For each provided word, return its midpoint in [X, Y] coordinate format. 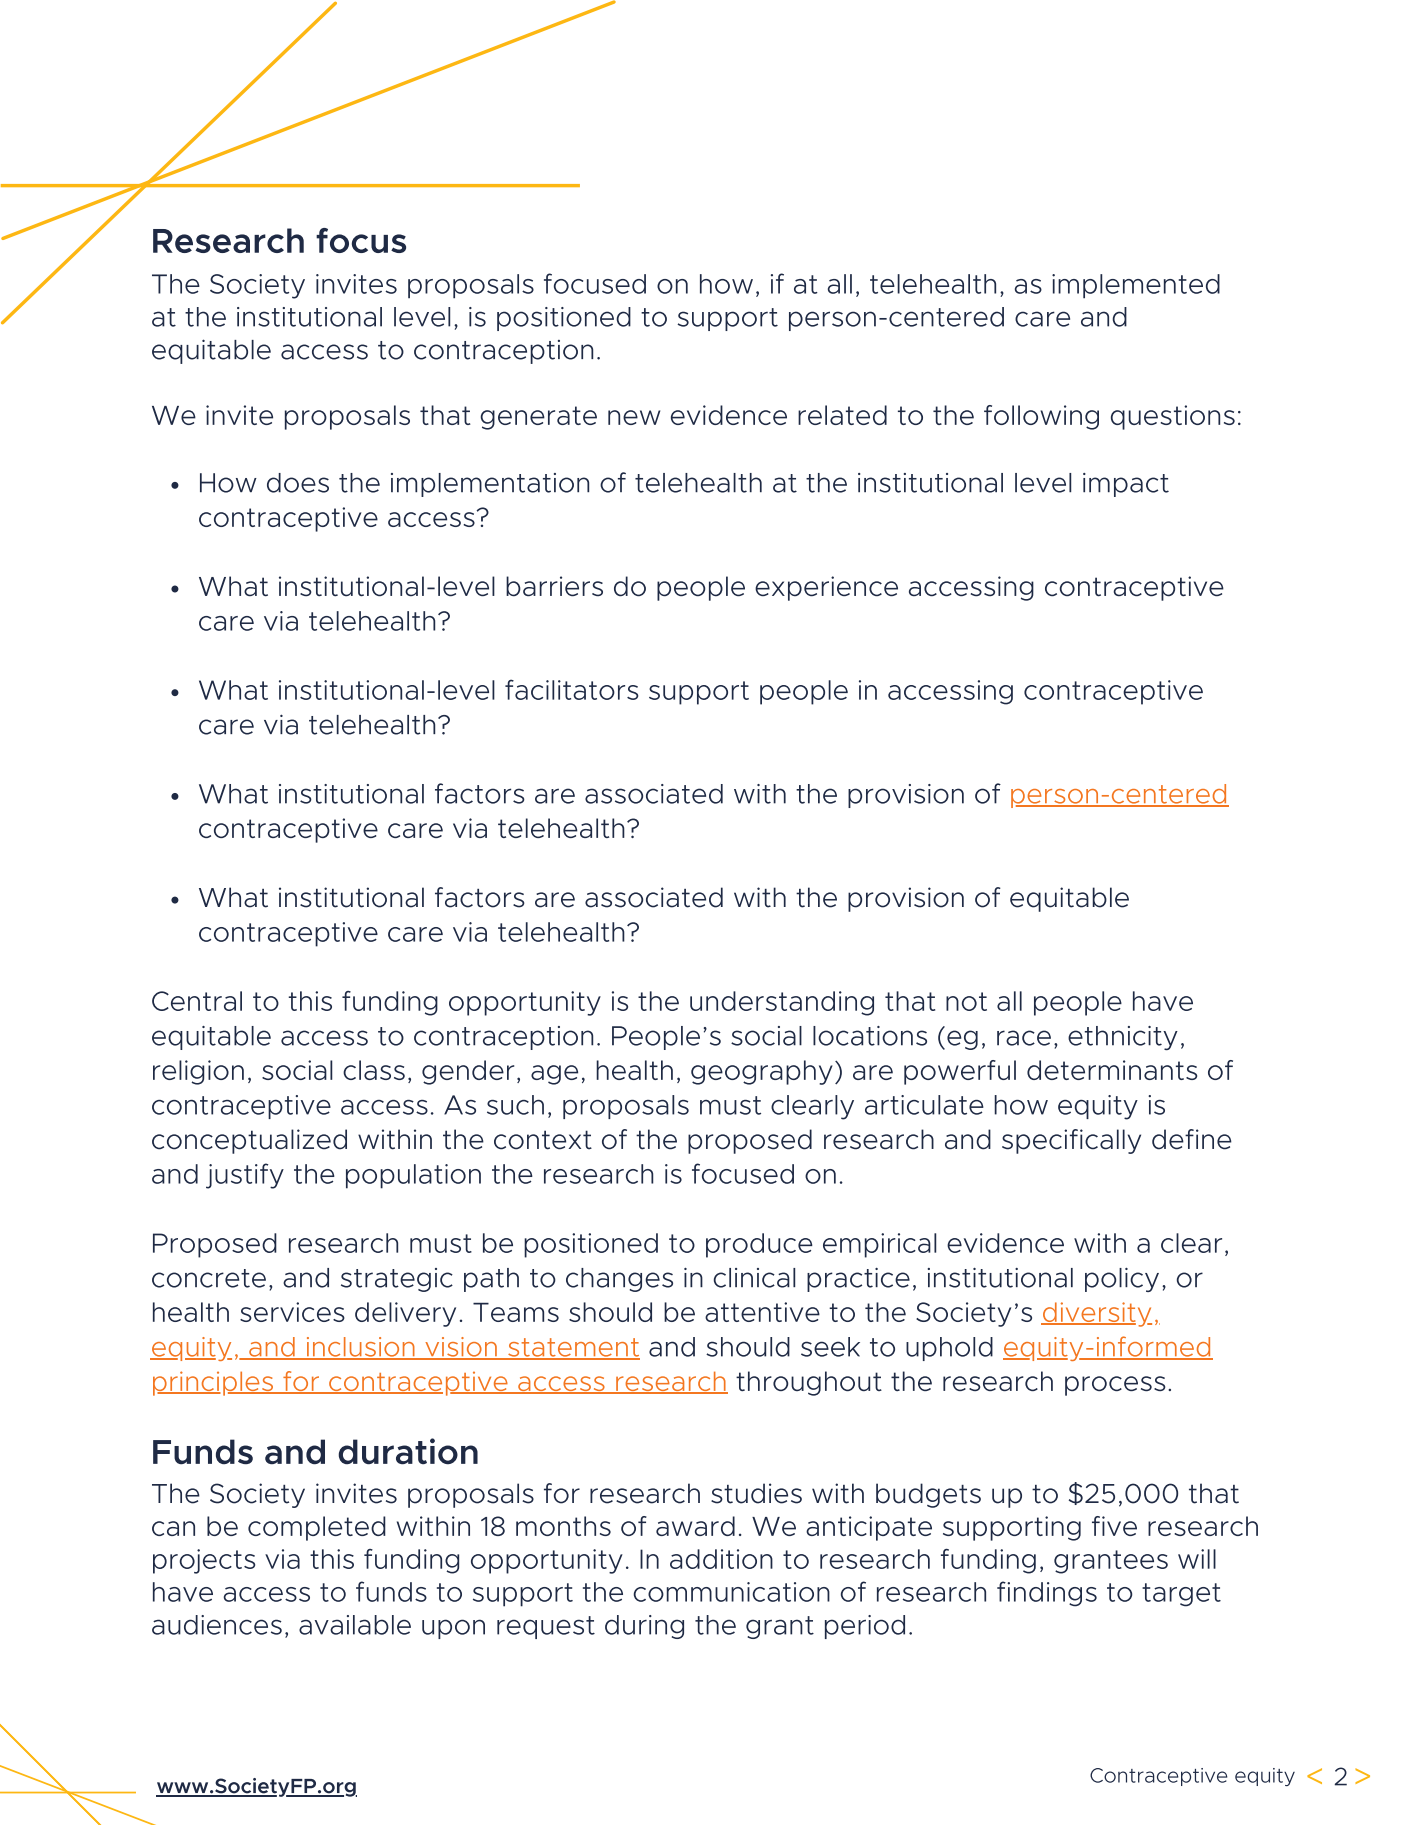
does [298, 483]
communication [731, 1592]
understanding [782, 1003]
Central [197, 1001]
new [634, 417]
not [966, 1001]
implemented [1136, 286]
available [355, 1625]
